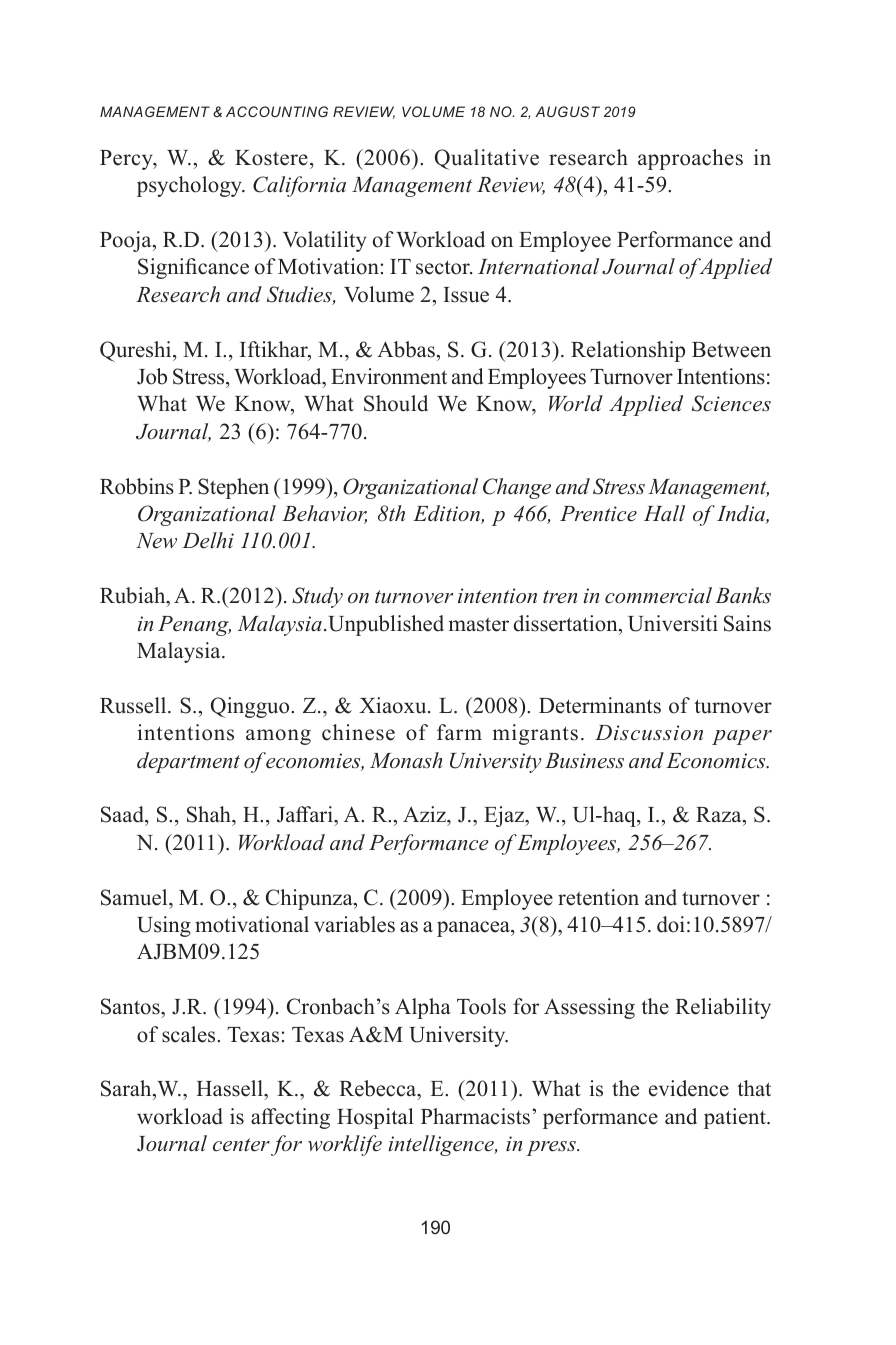 Image resolution: width=896 pixels, height=1345 pixels. Describe the element at coordinates (479, 624) in the screenshot. I see `master` at that location.
